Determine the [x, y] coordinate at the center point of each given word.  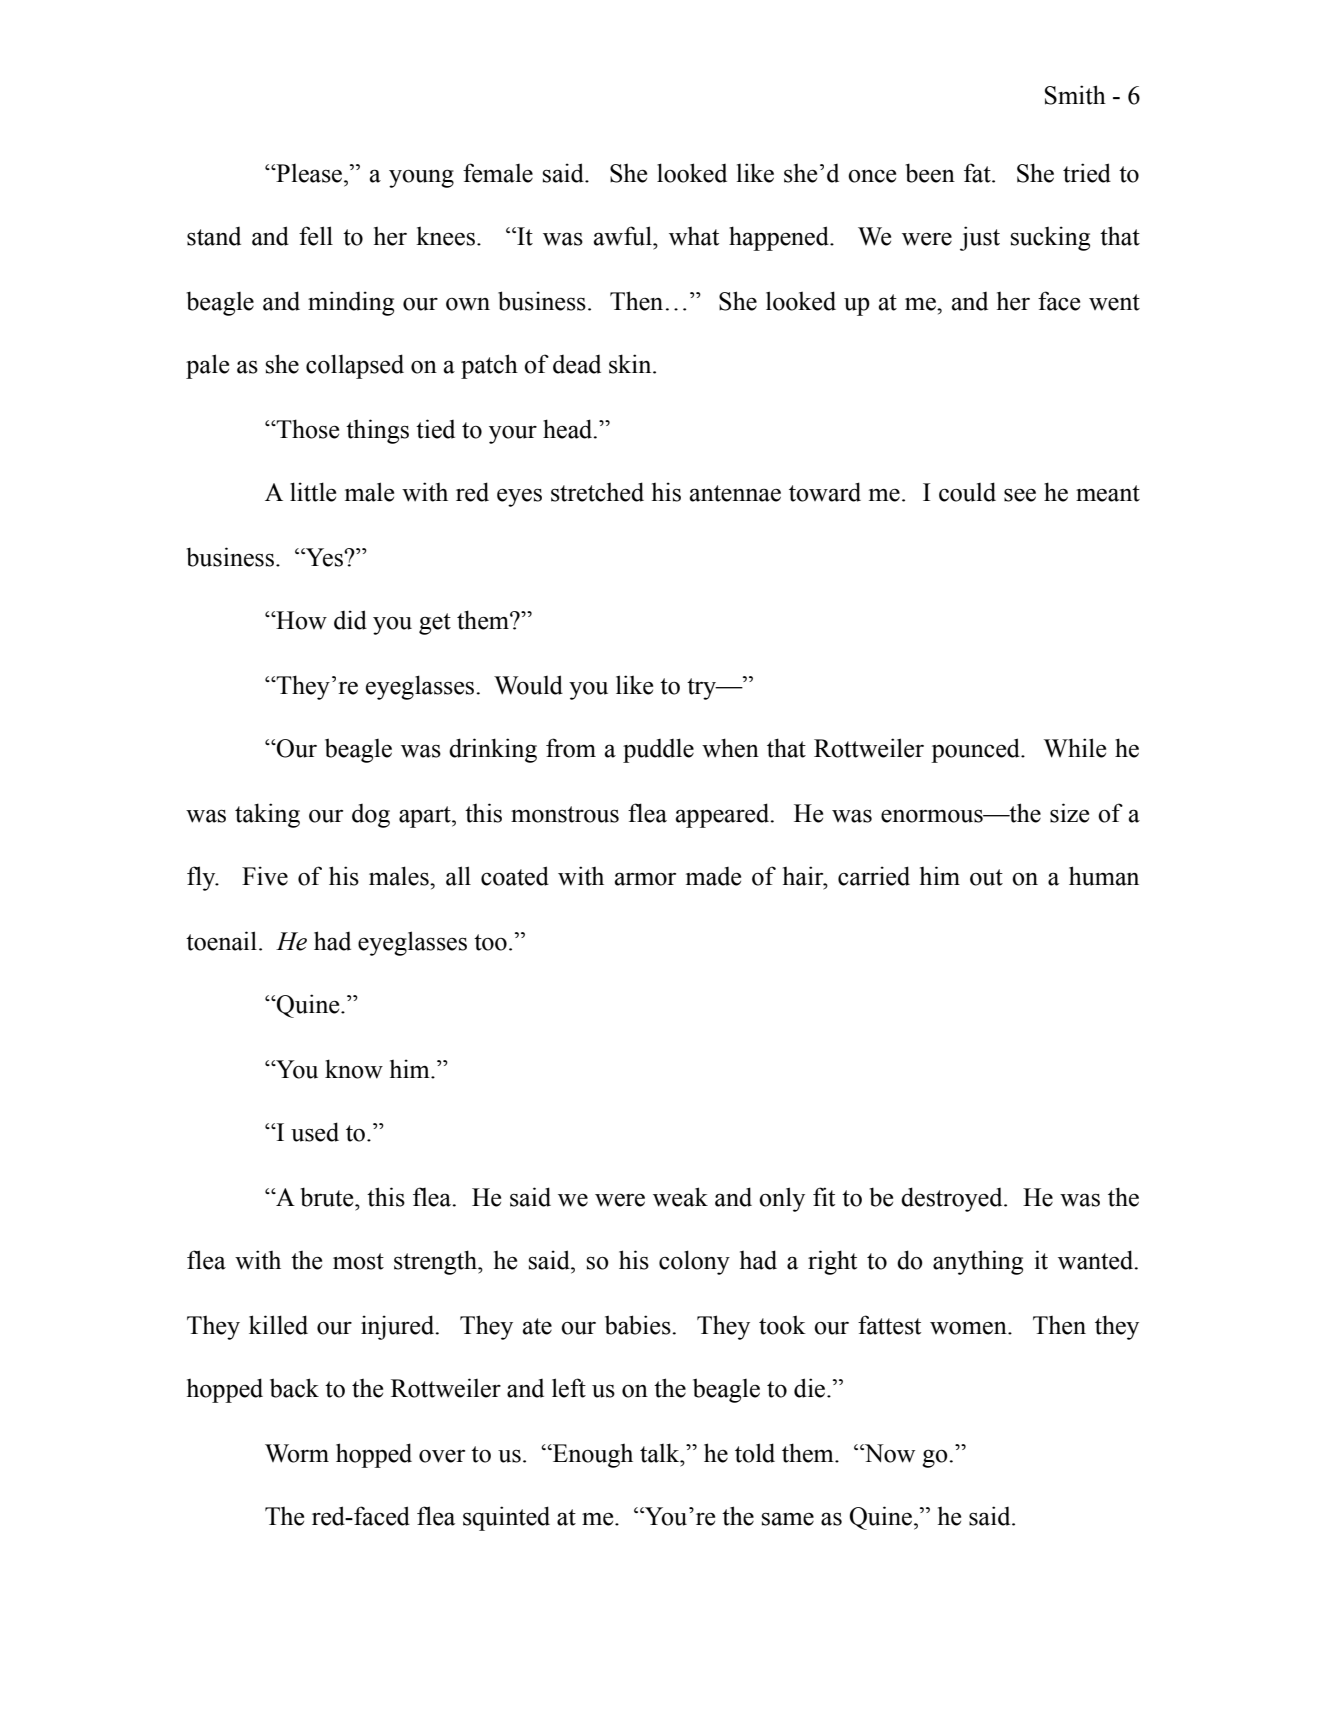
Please [309, 173]
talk [661, 1453]
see [1020, 495]
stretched [597, 492]
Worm [297, 1453]
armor [645, 879]
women [969, 1328]
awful [624, 236]
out [986, 877]
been [930, 173]
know [354, 1069]
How [300, 620]
